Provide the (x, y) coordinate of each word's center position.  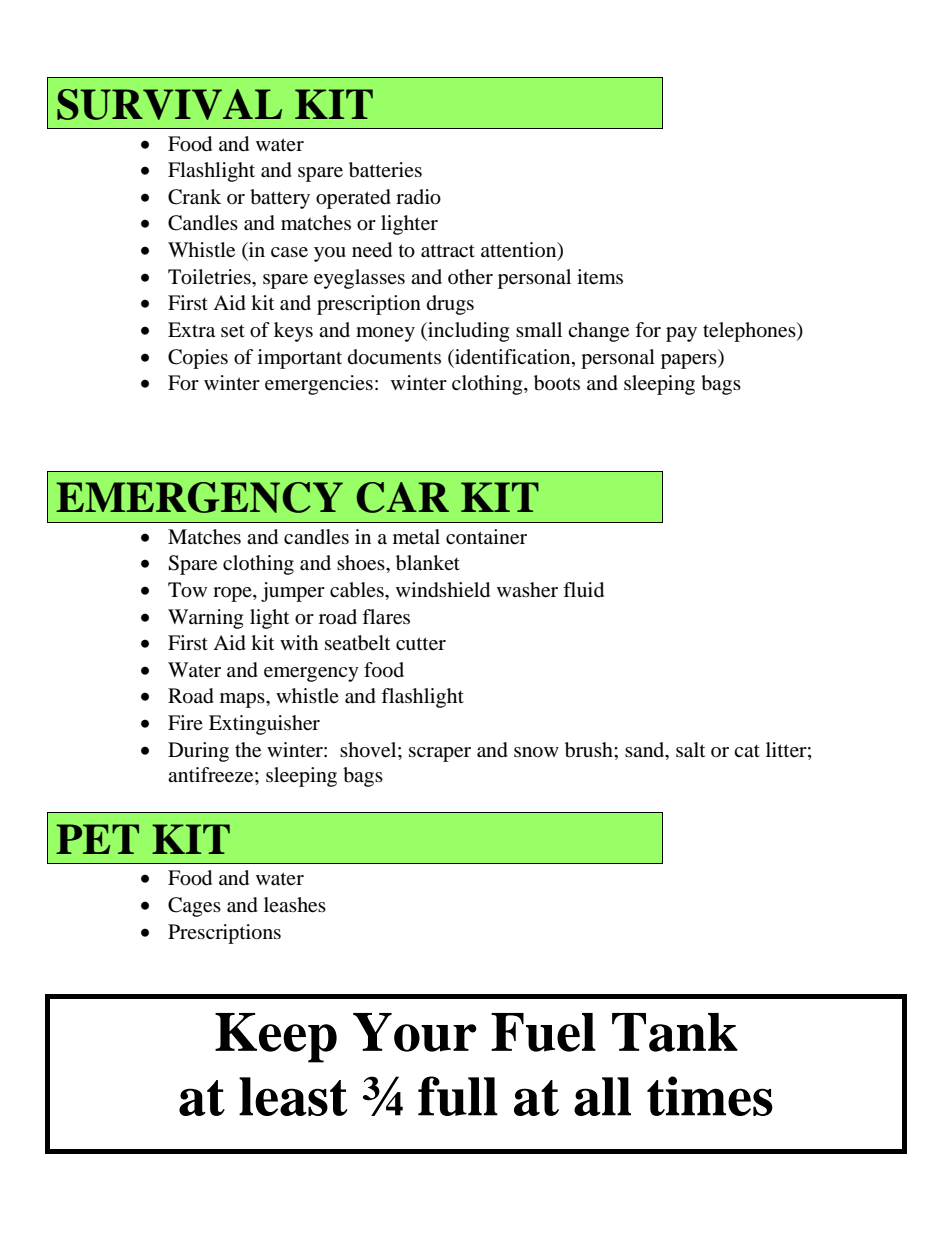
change (598, 332)
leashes (295, 905)
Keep (276, 1038)
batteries (385, 170)
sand (646, 749)
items (600, 277)
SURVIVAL (169, 104)
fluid (583, 590)
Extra (191, 330)
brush (590, 750)
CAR (403, 497)
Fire (185, 722)
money (385, 334)
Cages (194, 907)
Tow (187, 590)
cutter (421, 644)
